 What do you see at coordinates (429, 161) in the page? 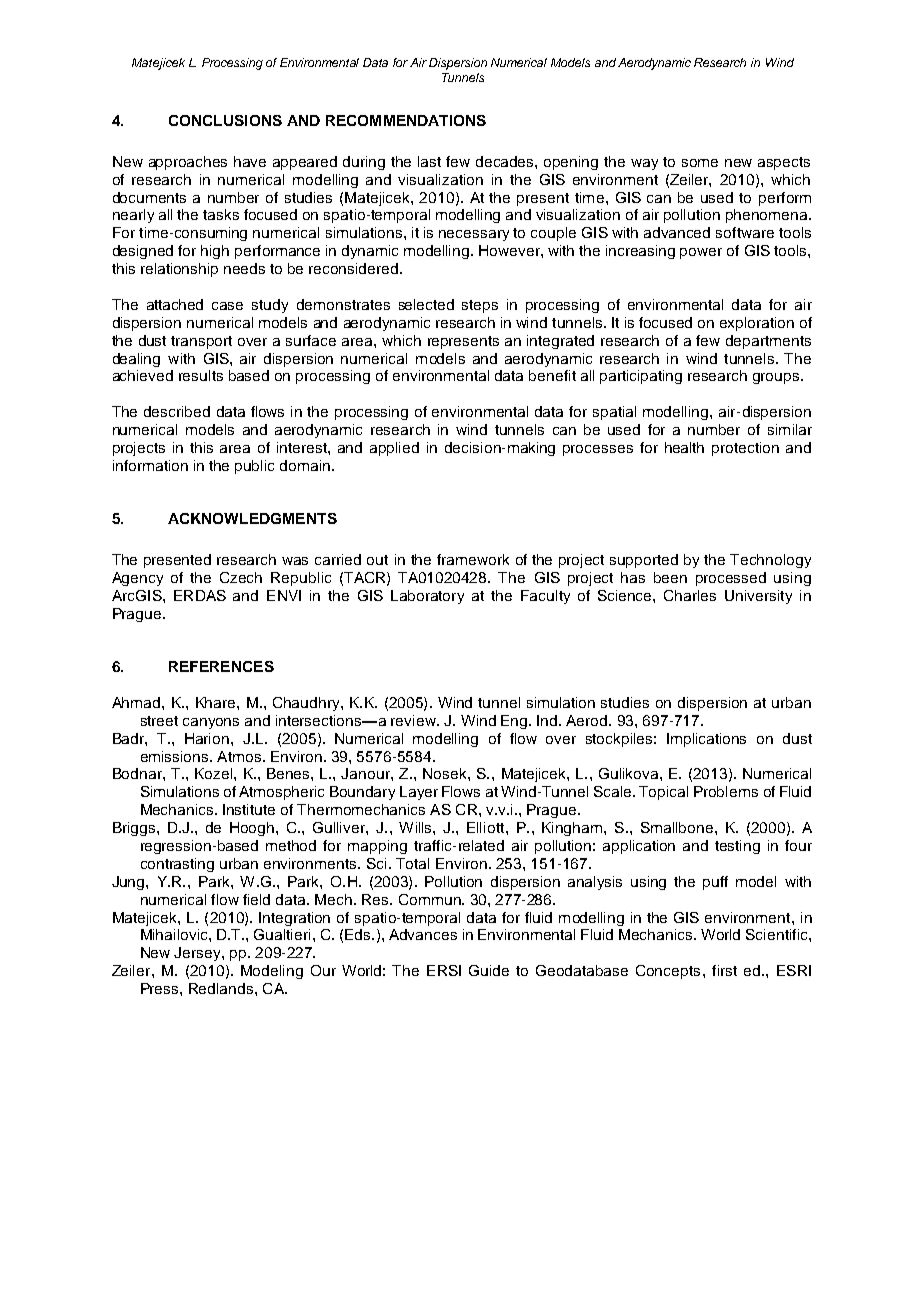
I see `last` at bounding box center [429, 161].
